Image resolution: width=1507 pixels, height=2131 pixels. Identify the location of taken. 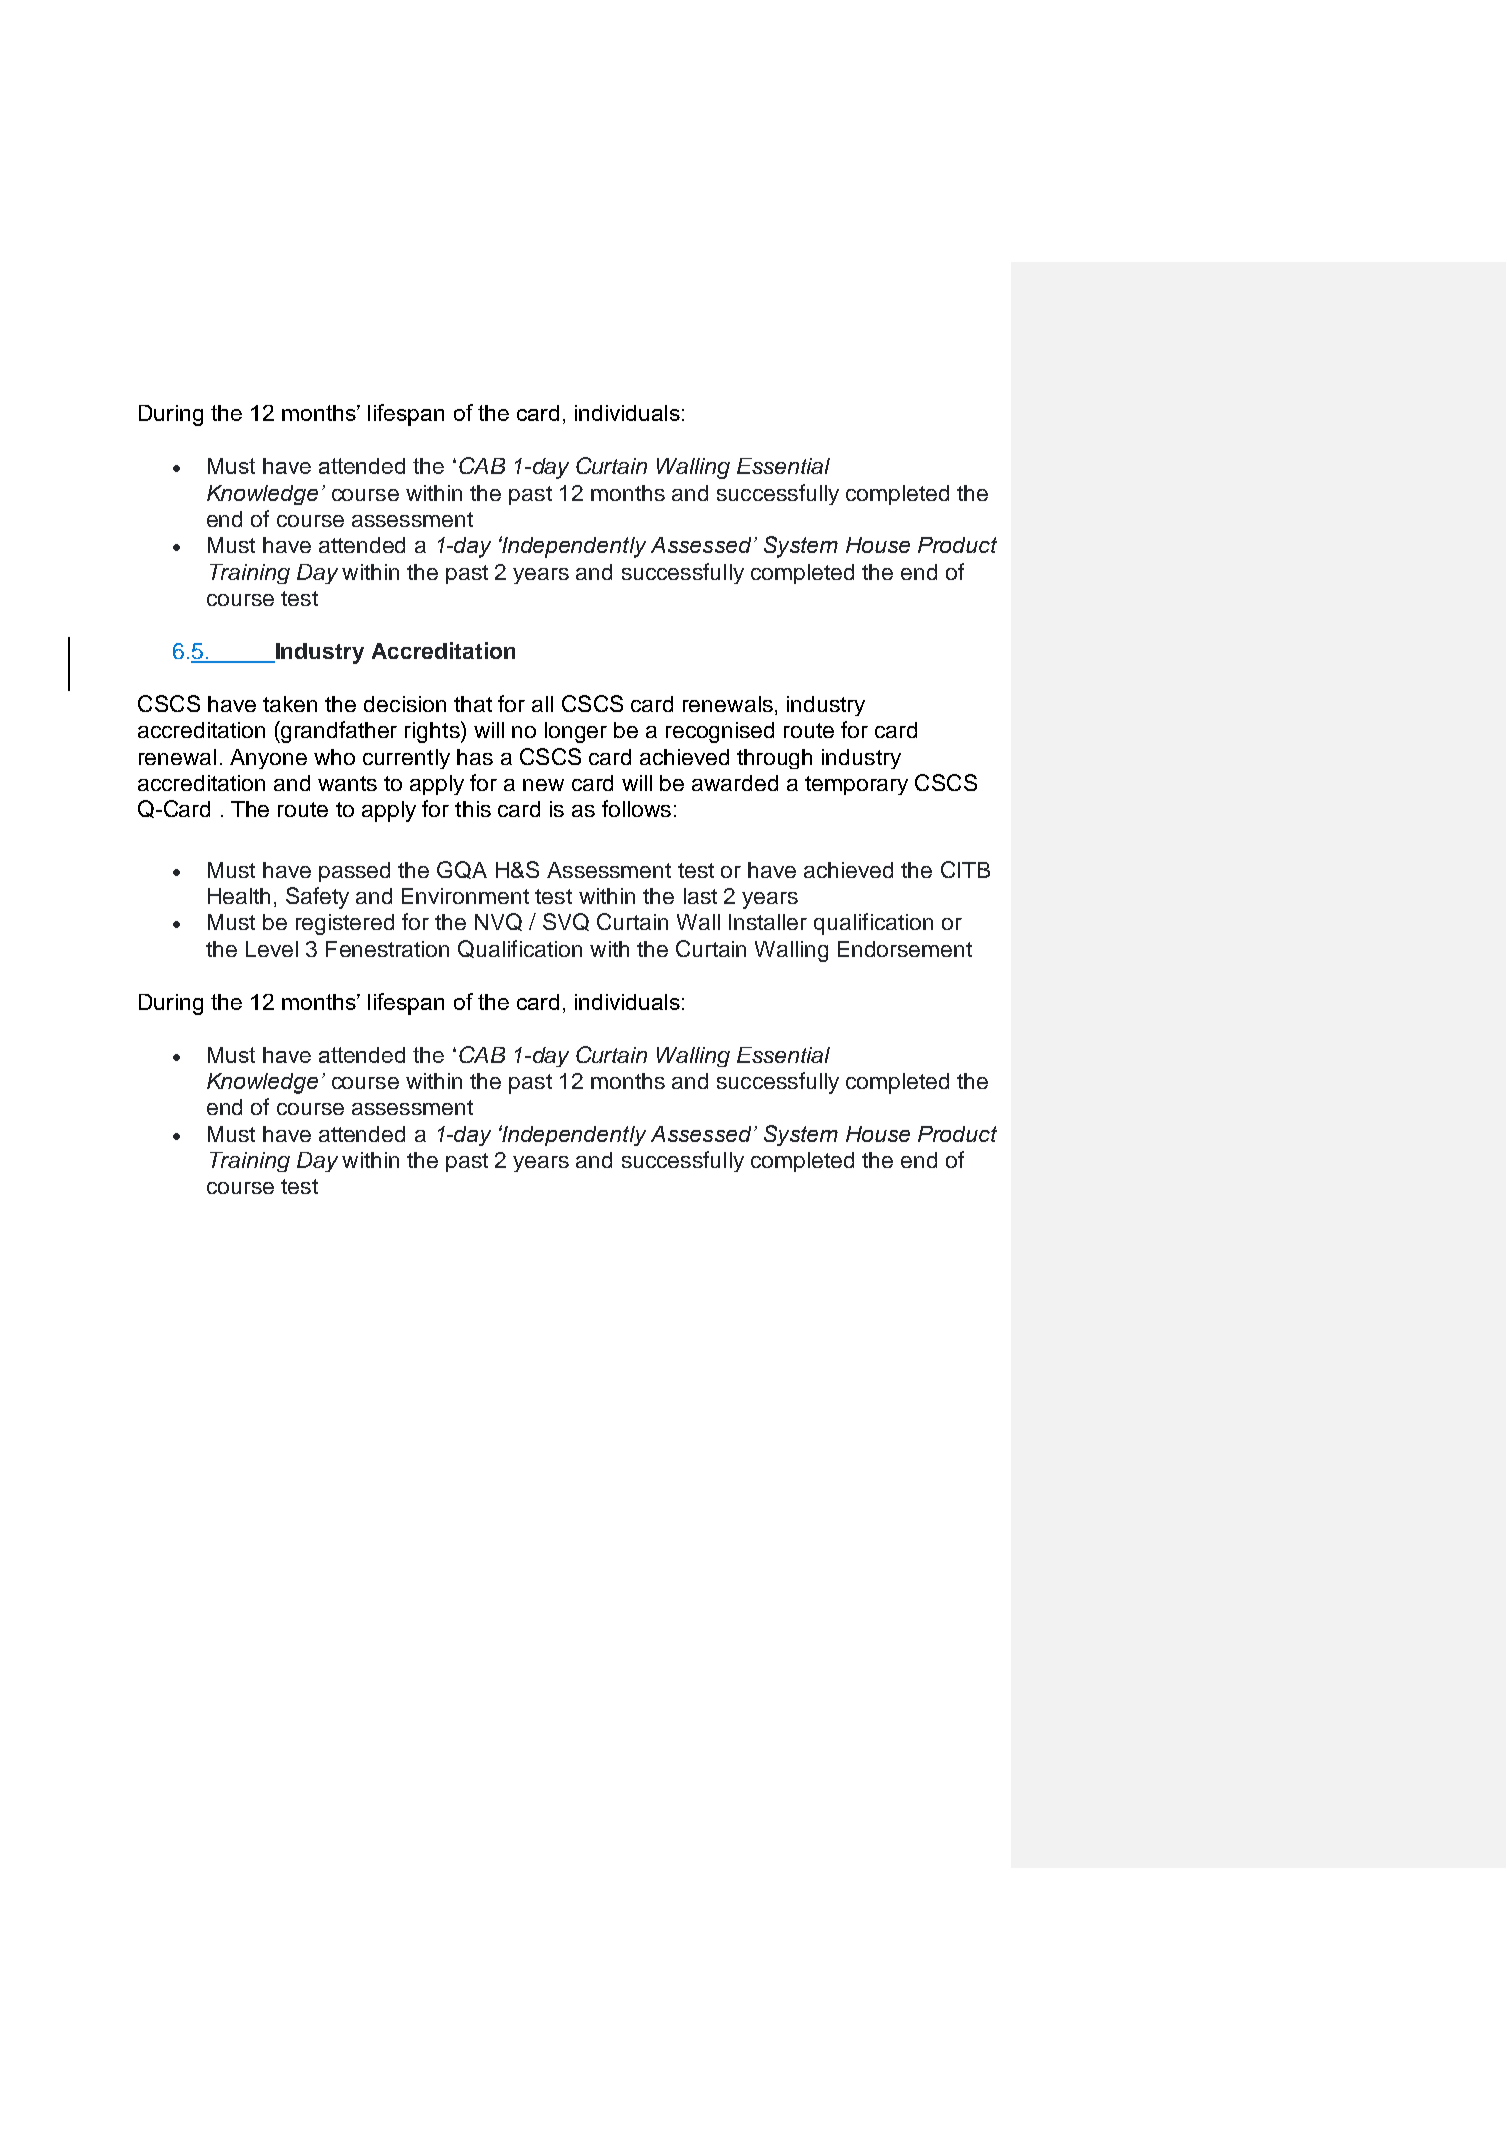
(290, 704).
